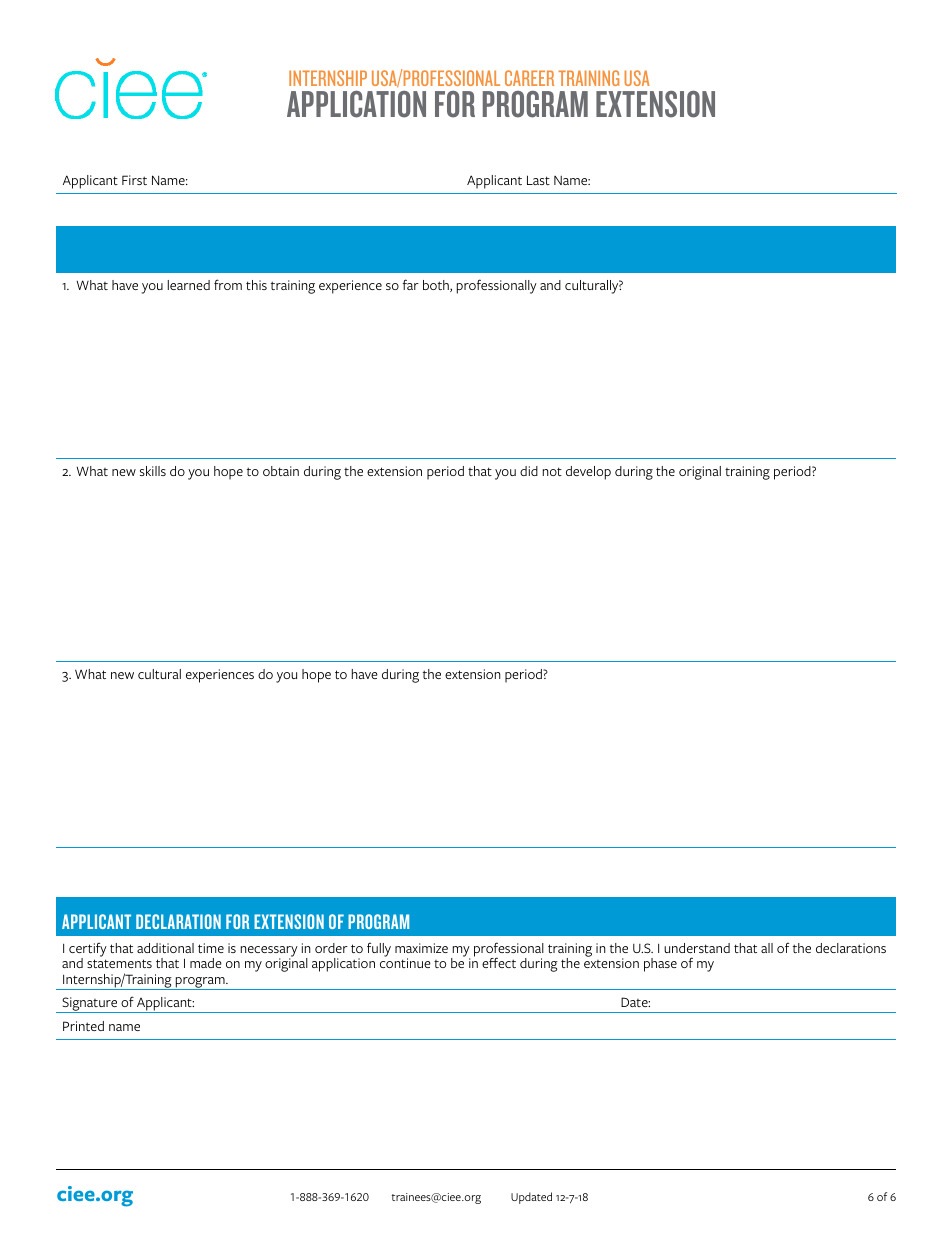 The image size is (952, 1233). What do you see at coordinates (119, 963) in the page?
I see `statements` at bounding box center [119, 963].
